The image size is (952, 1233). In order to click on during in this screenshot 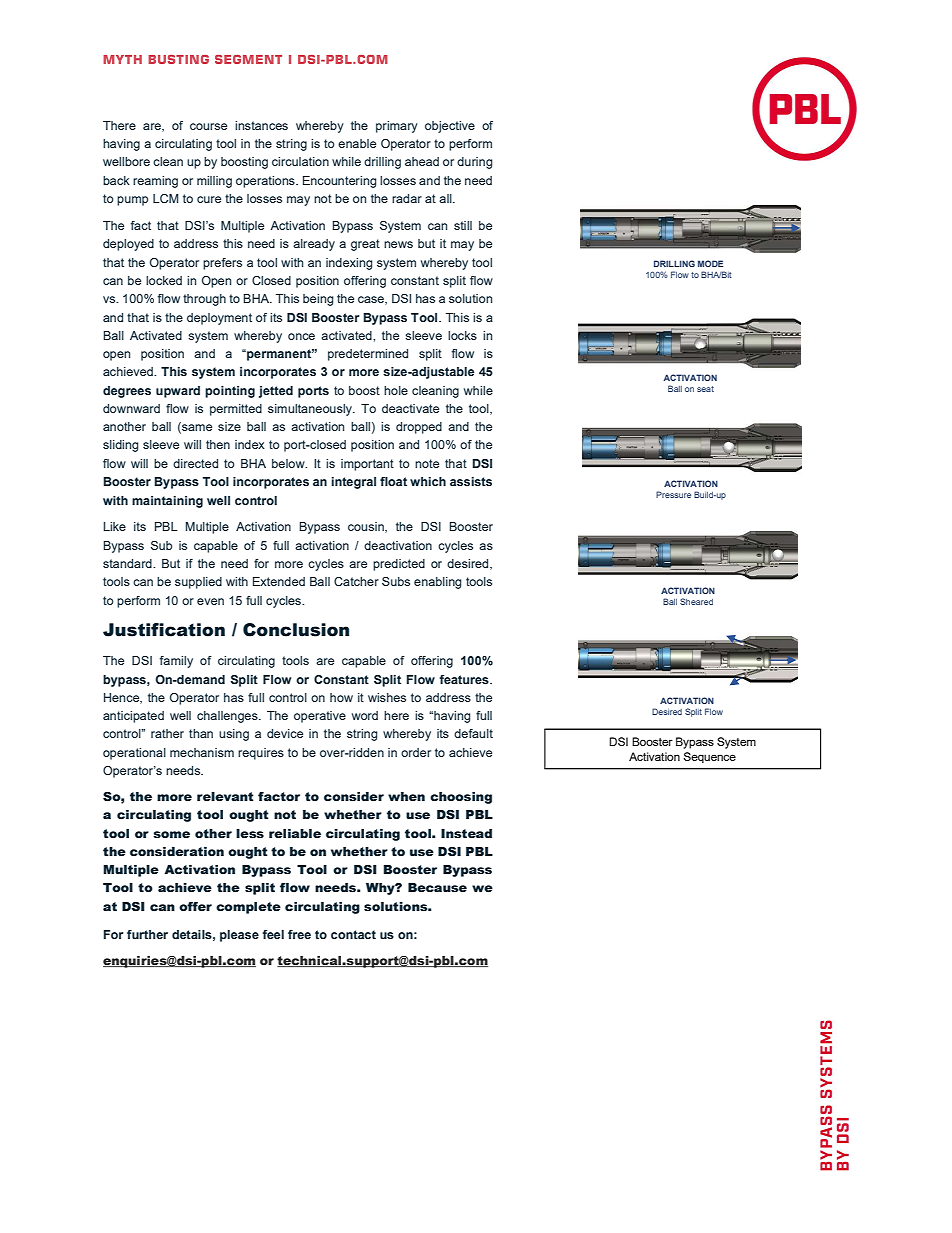, I will do `click(474, 163)`.
